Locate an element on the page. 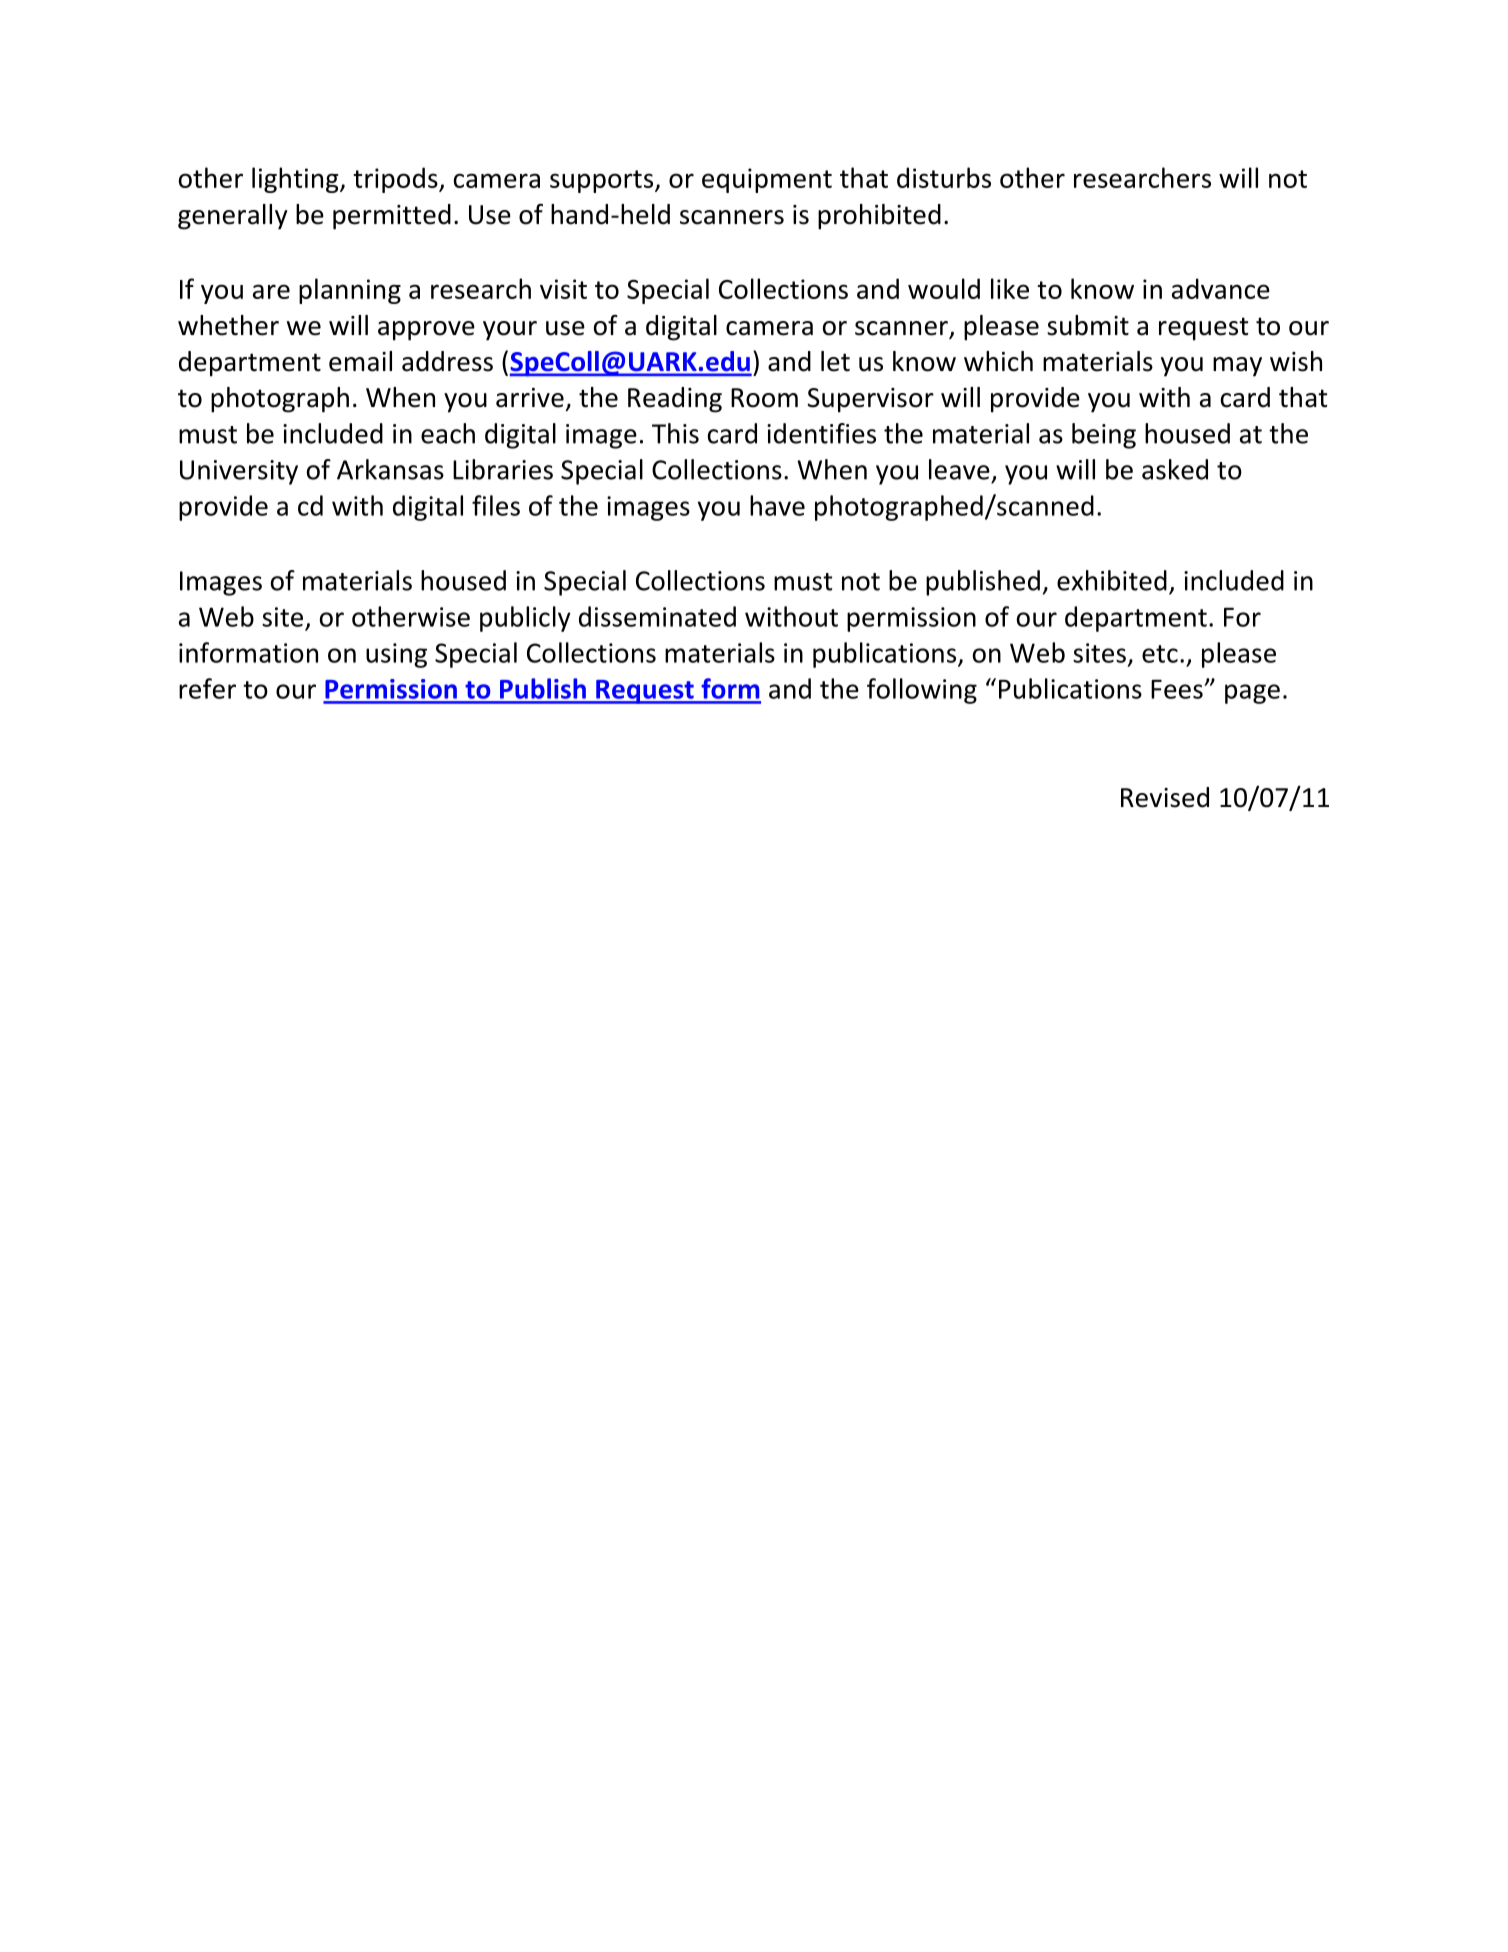 The width and height of the image is (1508, 1952). exhibited is located at coordinates (1112, 580).
